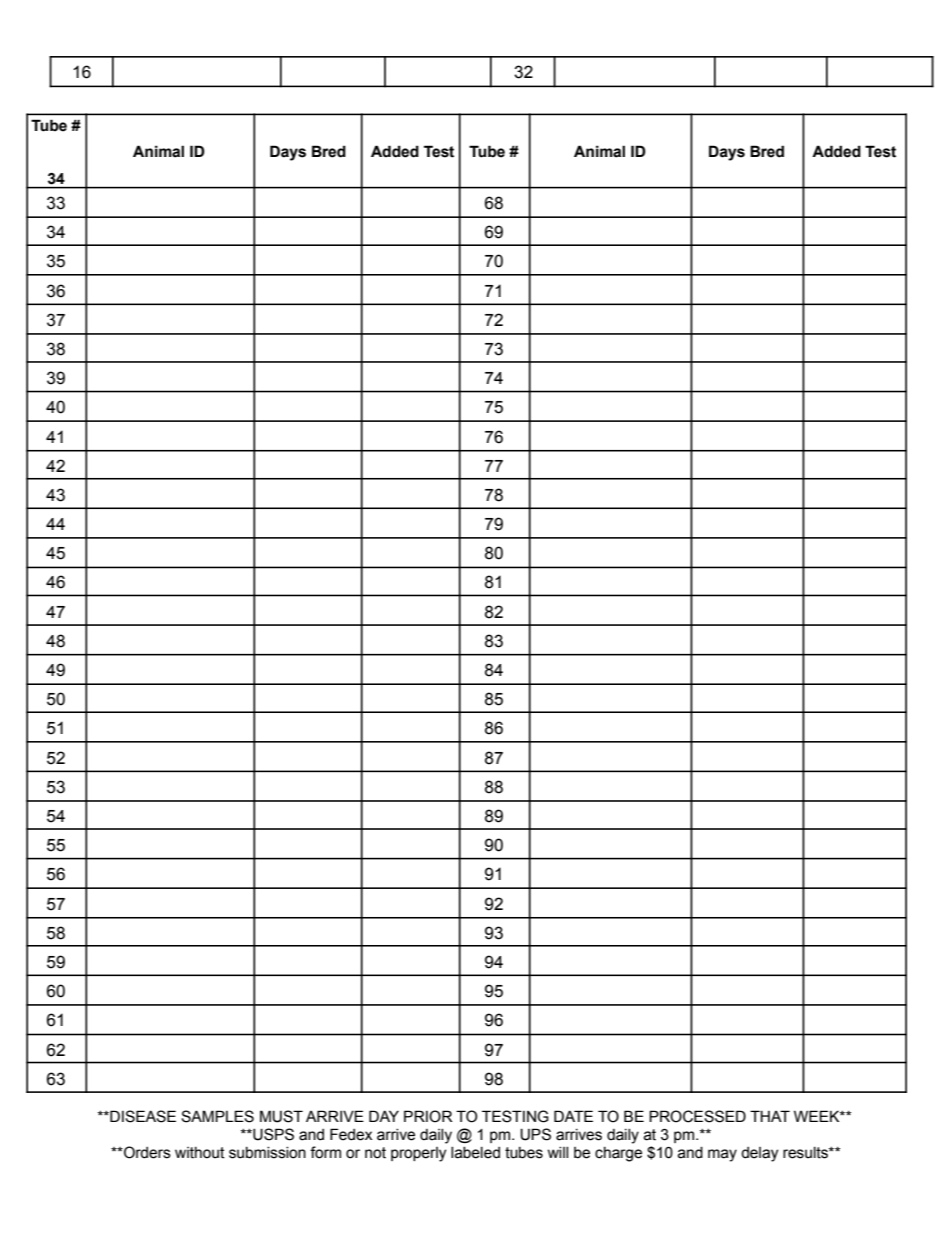 The image size is (952, 1233). What do you see at coordinates (146, 1152) in the screenshot?
I see `Orders` at bounding box center [146, 1152].
